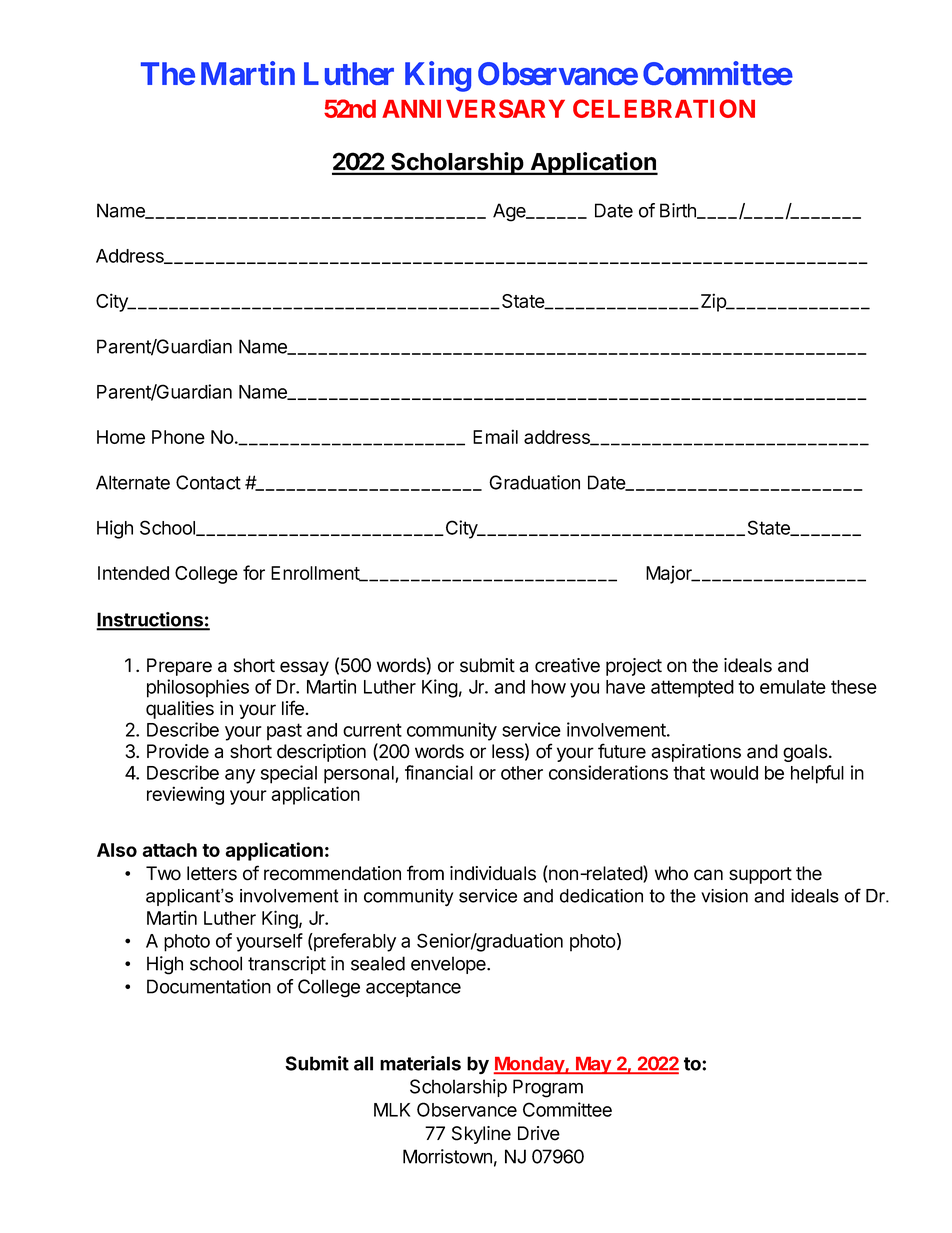 The image size is (952, 1233). I want to click on support, so click(760, 875).
